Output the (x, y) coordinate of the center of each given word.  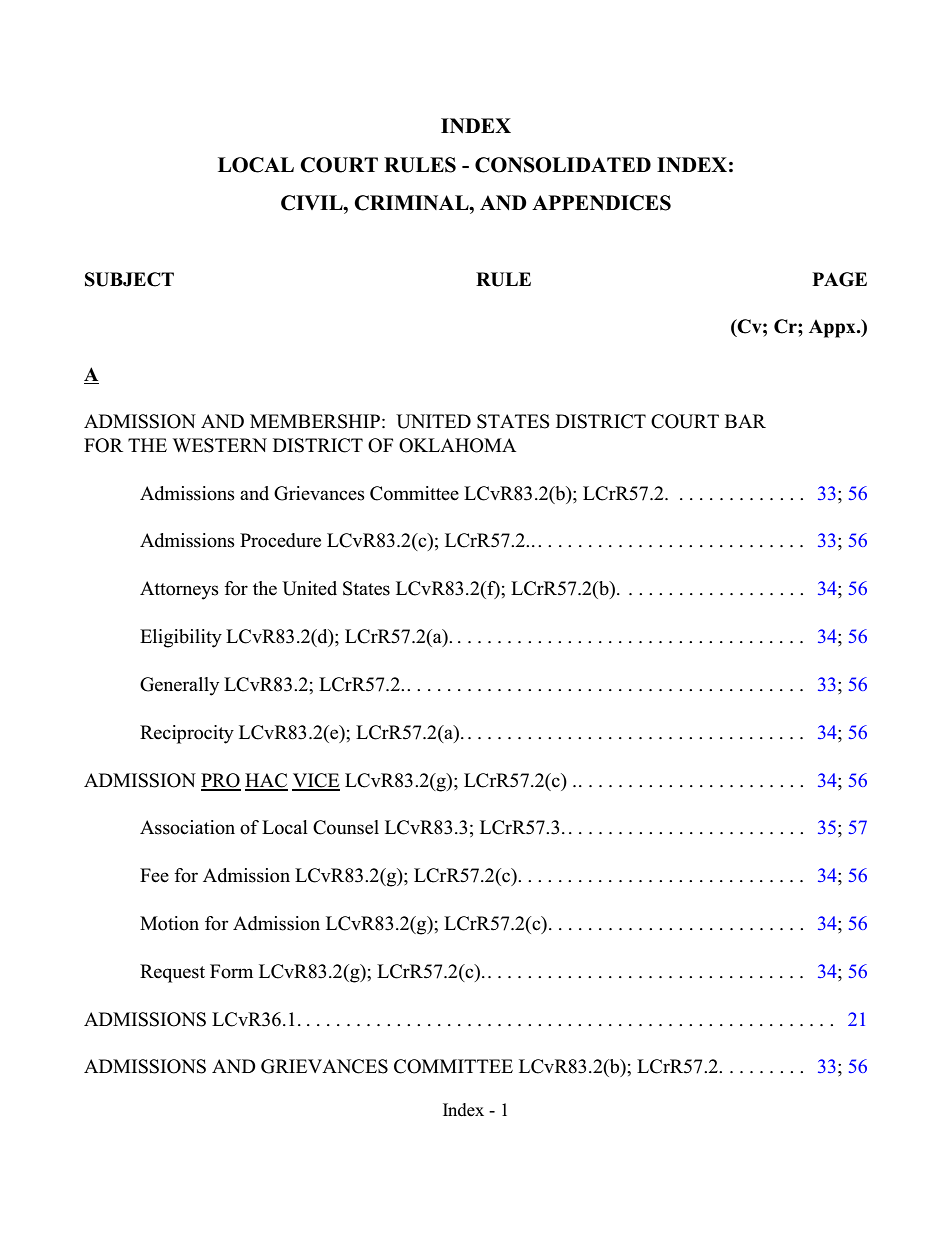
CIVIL (313, 203)
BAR (745, 421)
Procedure (280, 540)
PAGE (839, 279)
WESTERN (220, 445)
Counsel (346, 827)
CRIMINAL (412, 203)
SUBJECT (129, 279)
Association (187, 827)
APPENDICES (601, 203)
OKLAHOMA (457, 445)
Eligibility (181, 638)
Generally (179, 686)
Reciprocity (187, 734)
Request (172, 973)
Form (231, 971)
